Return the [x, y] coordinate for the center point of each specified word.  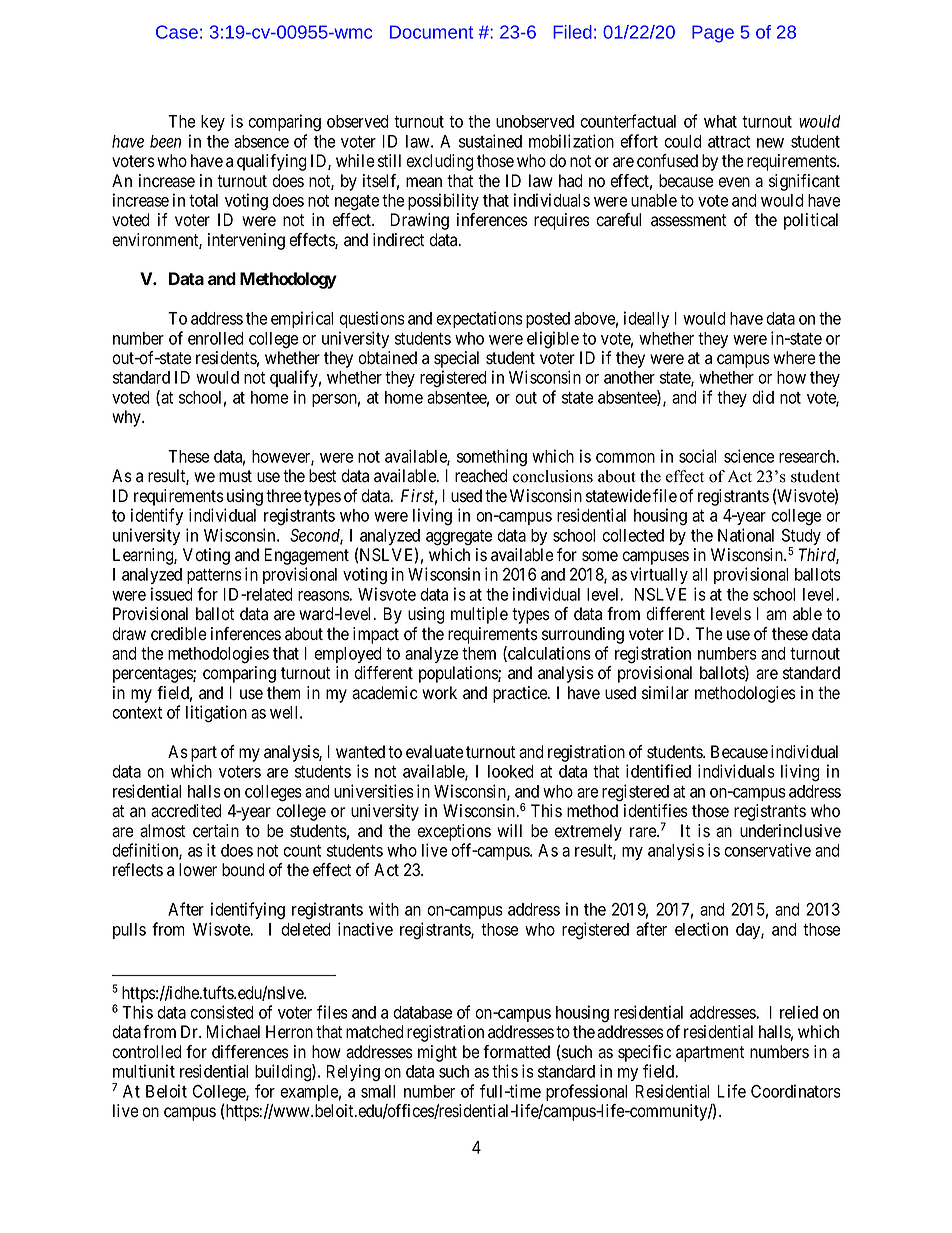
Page [713, 34]
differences [250, 1052]
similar [665, 692]
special [456, 361]
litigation [216, 714]
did [763, 397]
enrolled [216, 338]
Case [177, 32]
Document [431, 32]
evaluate [434, 752]
